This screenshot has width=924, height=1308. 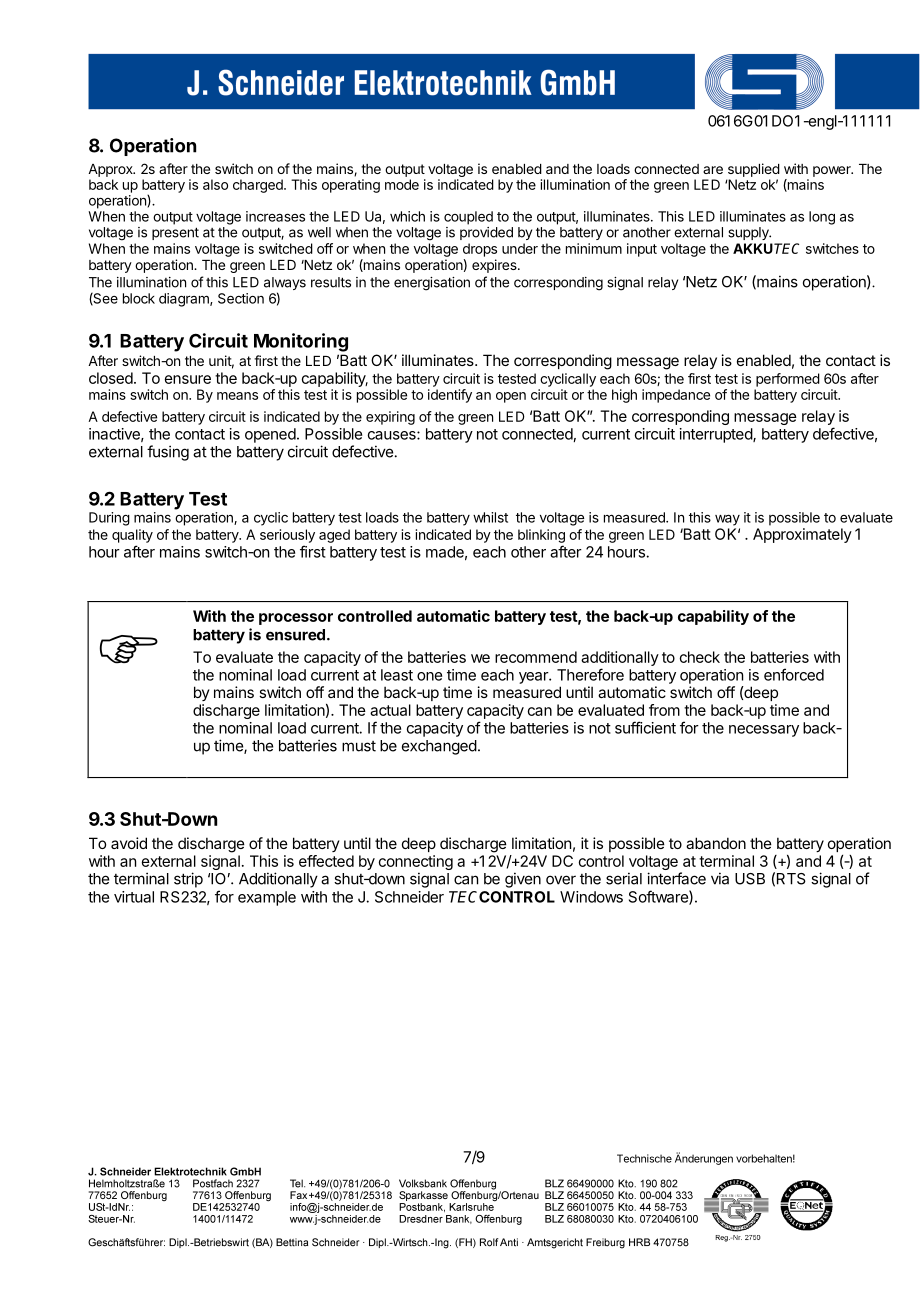 I want to click on Technische, so click(x=644, y=1158).
